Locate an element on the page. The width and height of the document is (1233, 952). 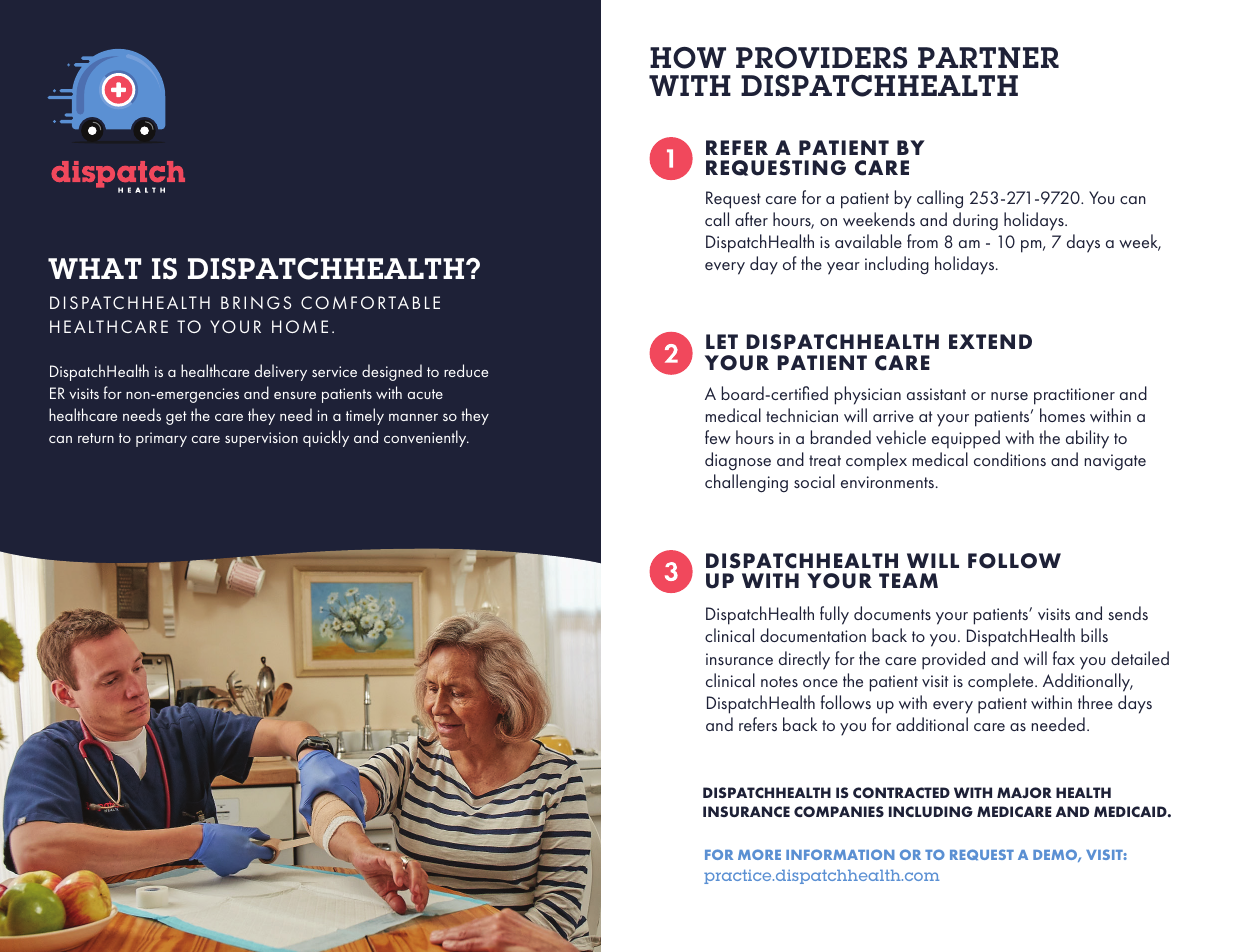
PROVIDERS is located at coordinates (821, 58).
